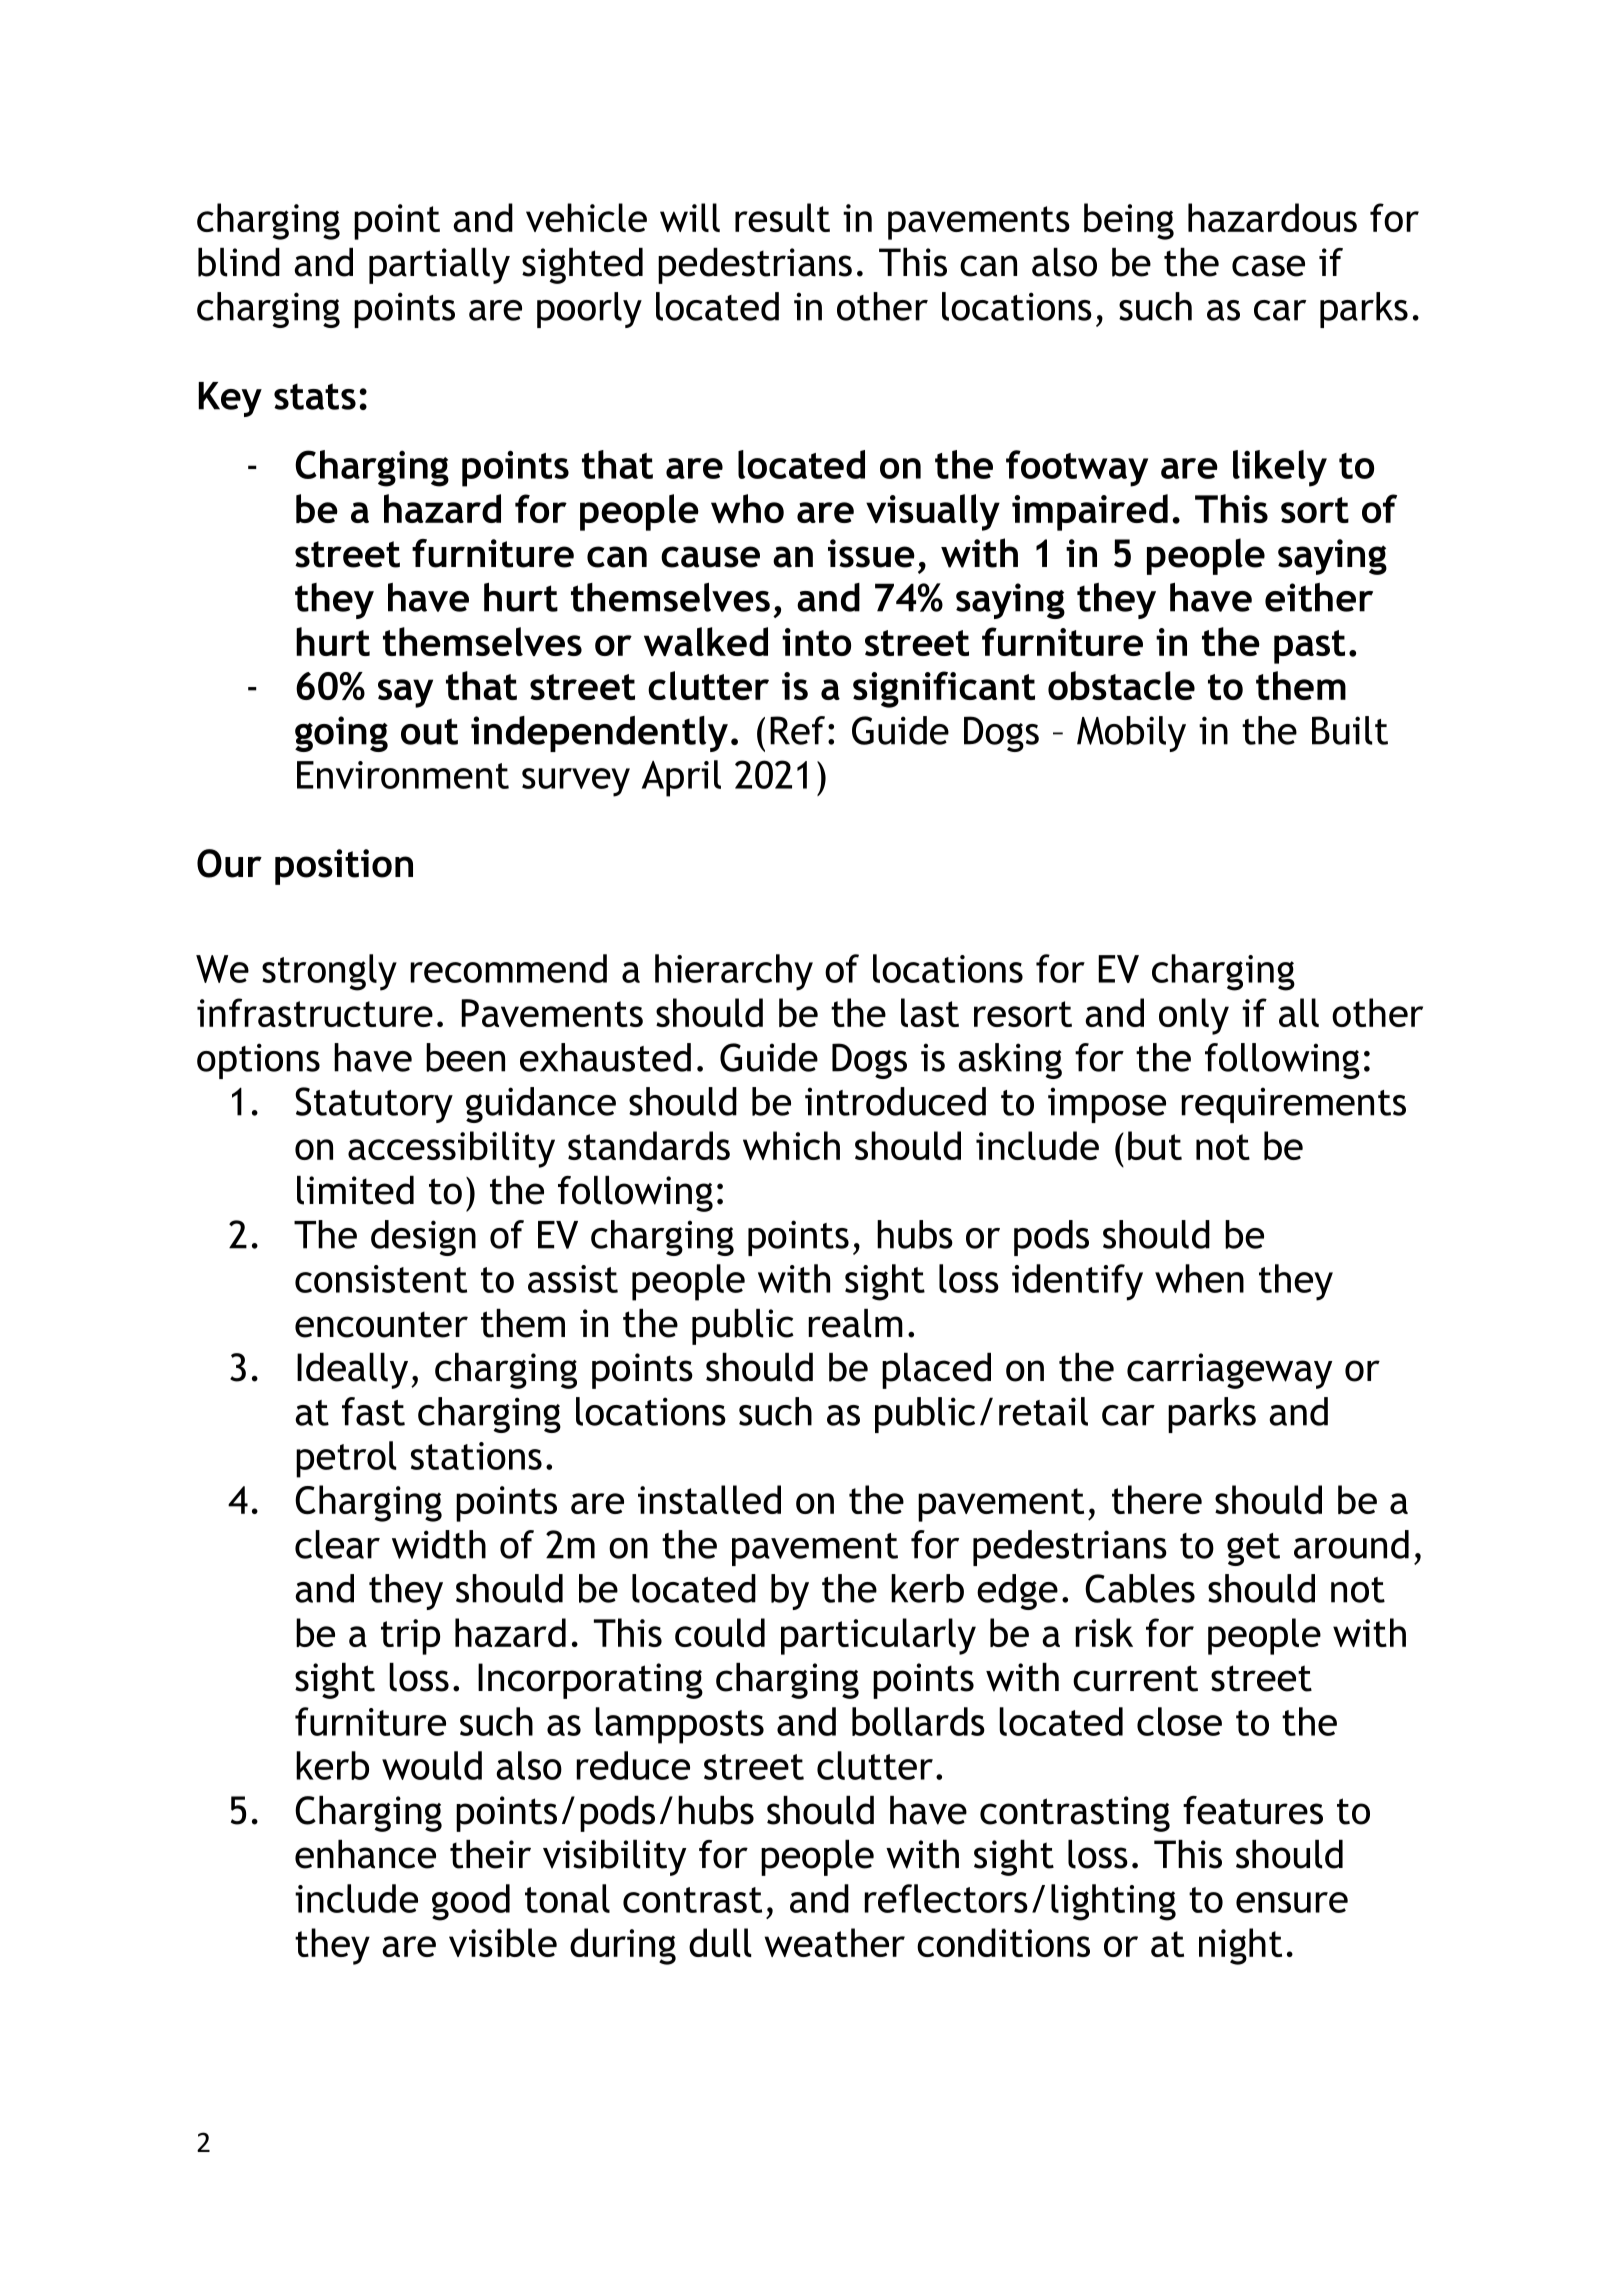 This image has height=2293, width=1621. Describe the element at coordinates (791, 1145) in the image. I see `which` at that location.
